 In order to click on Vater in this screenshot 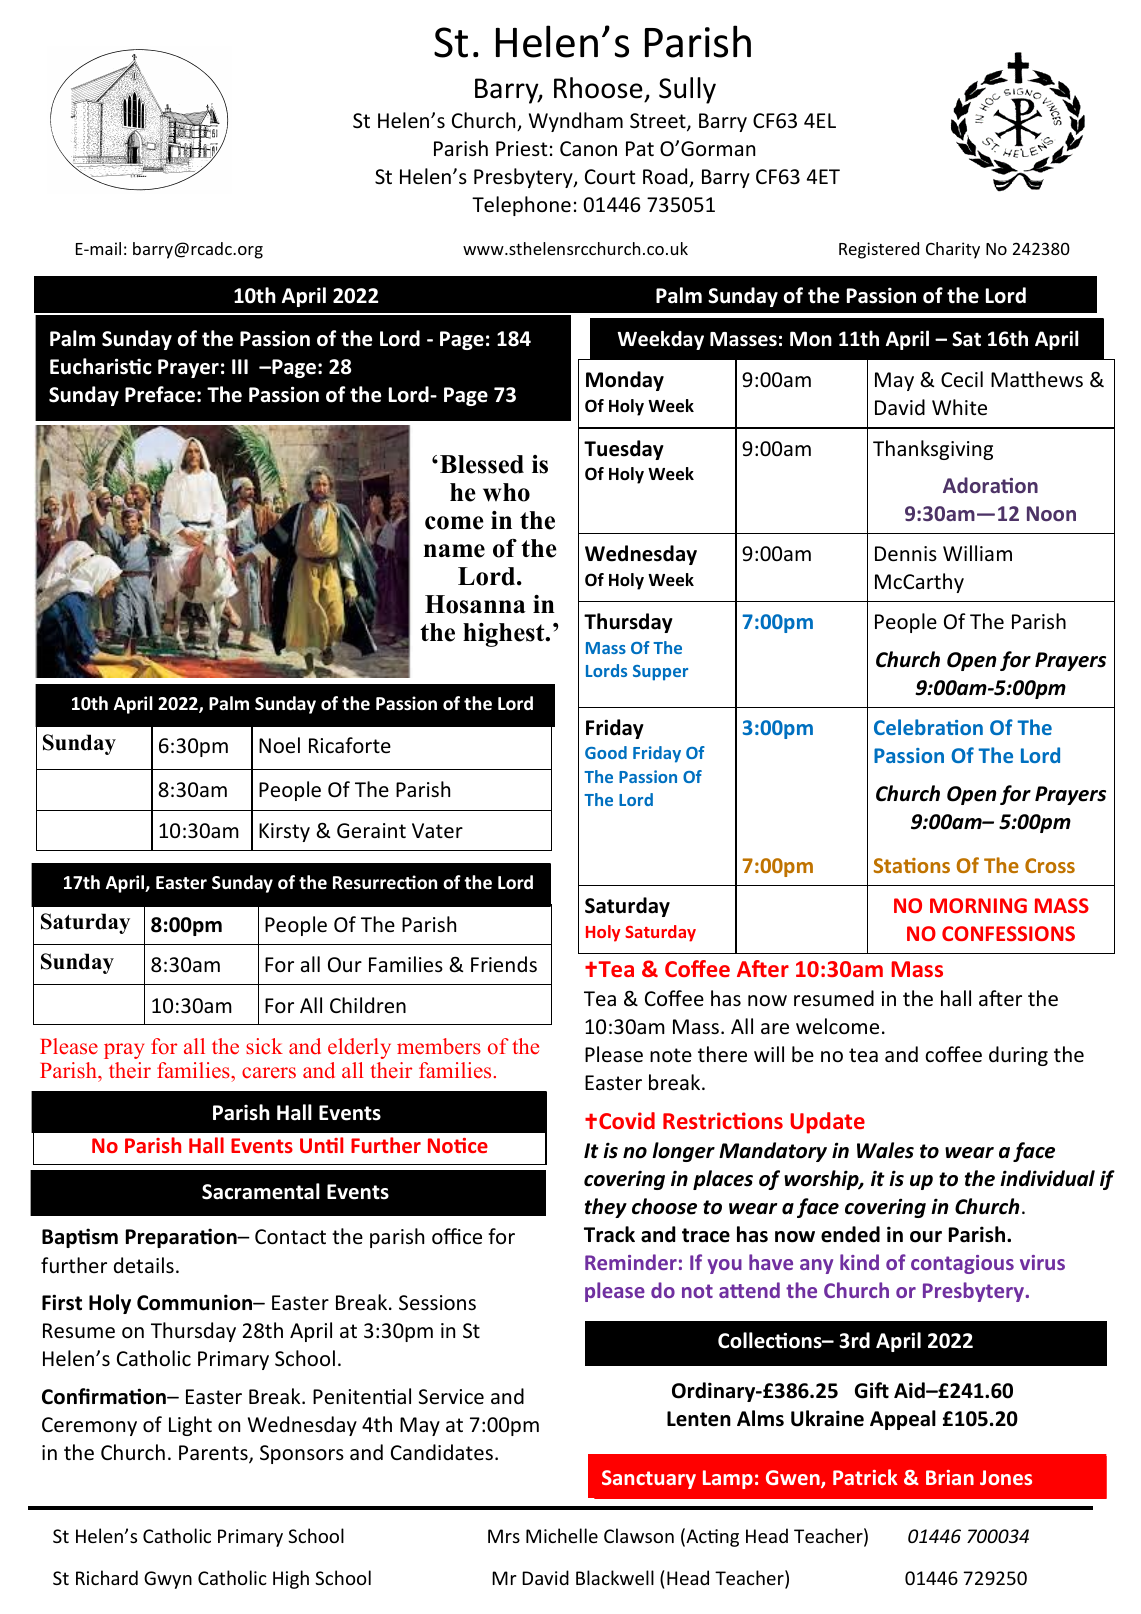, I will do `click(437, 831)`.
